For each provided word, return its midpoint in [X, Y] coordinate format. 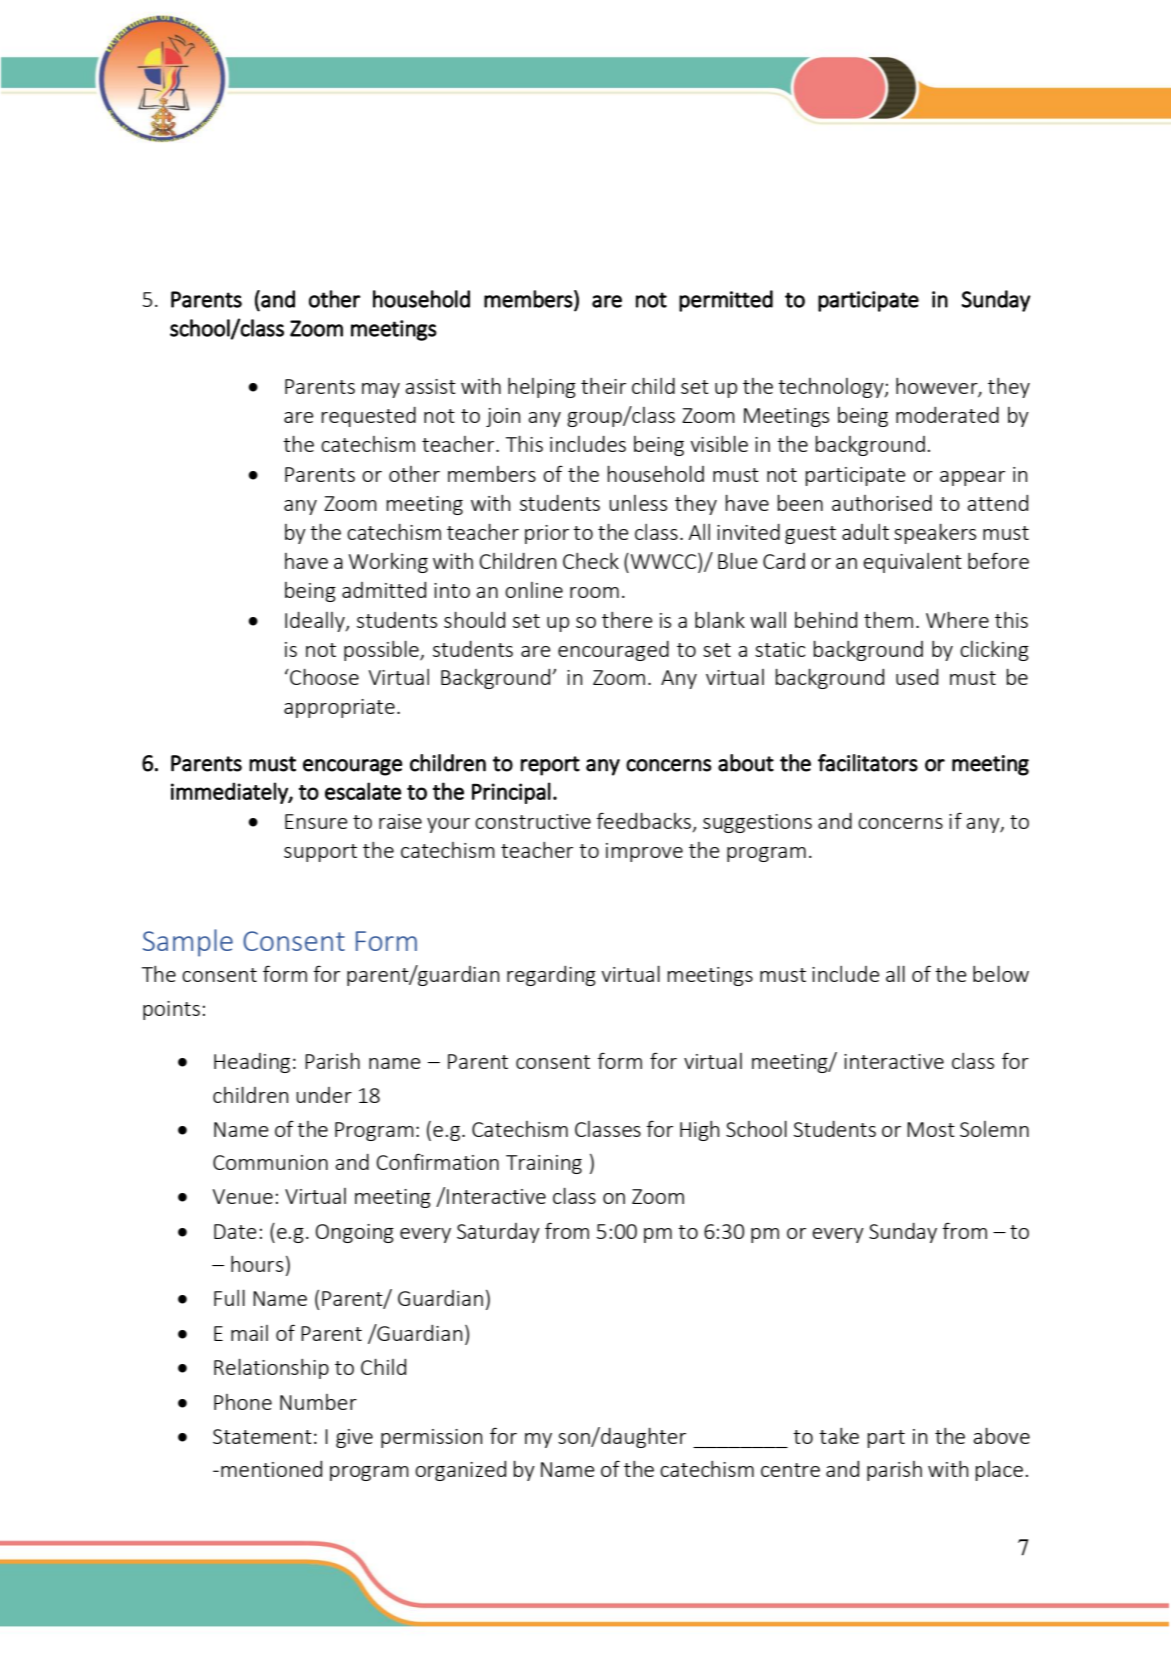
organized [460, 1471]
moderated [947, 415]
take [839, 1436]
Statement [262, 1436]
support [320, 853]
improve [644, 852]
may [381, 390]
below [1001, 974]
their [603, 386]
